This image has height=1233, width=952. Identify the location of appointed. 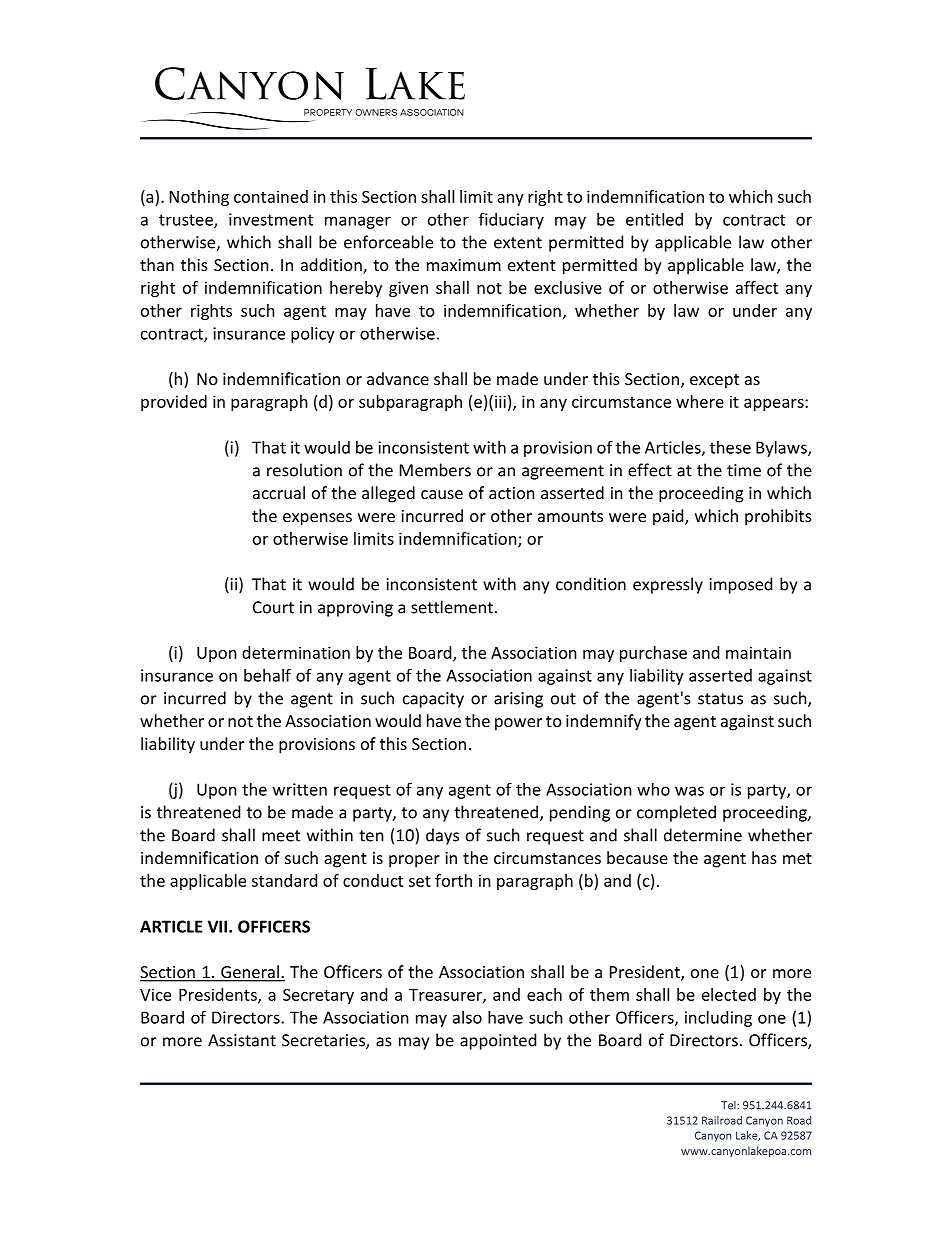
(498, 1041).
